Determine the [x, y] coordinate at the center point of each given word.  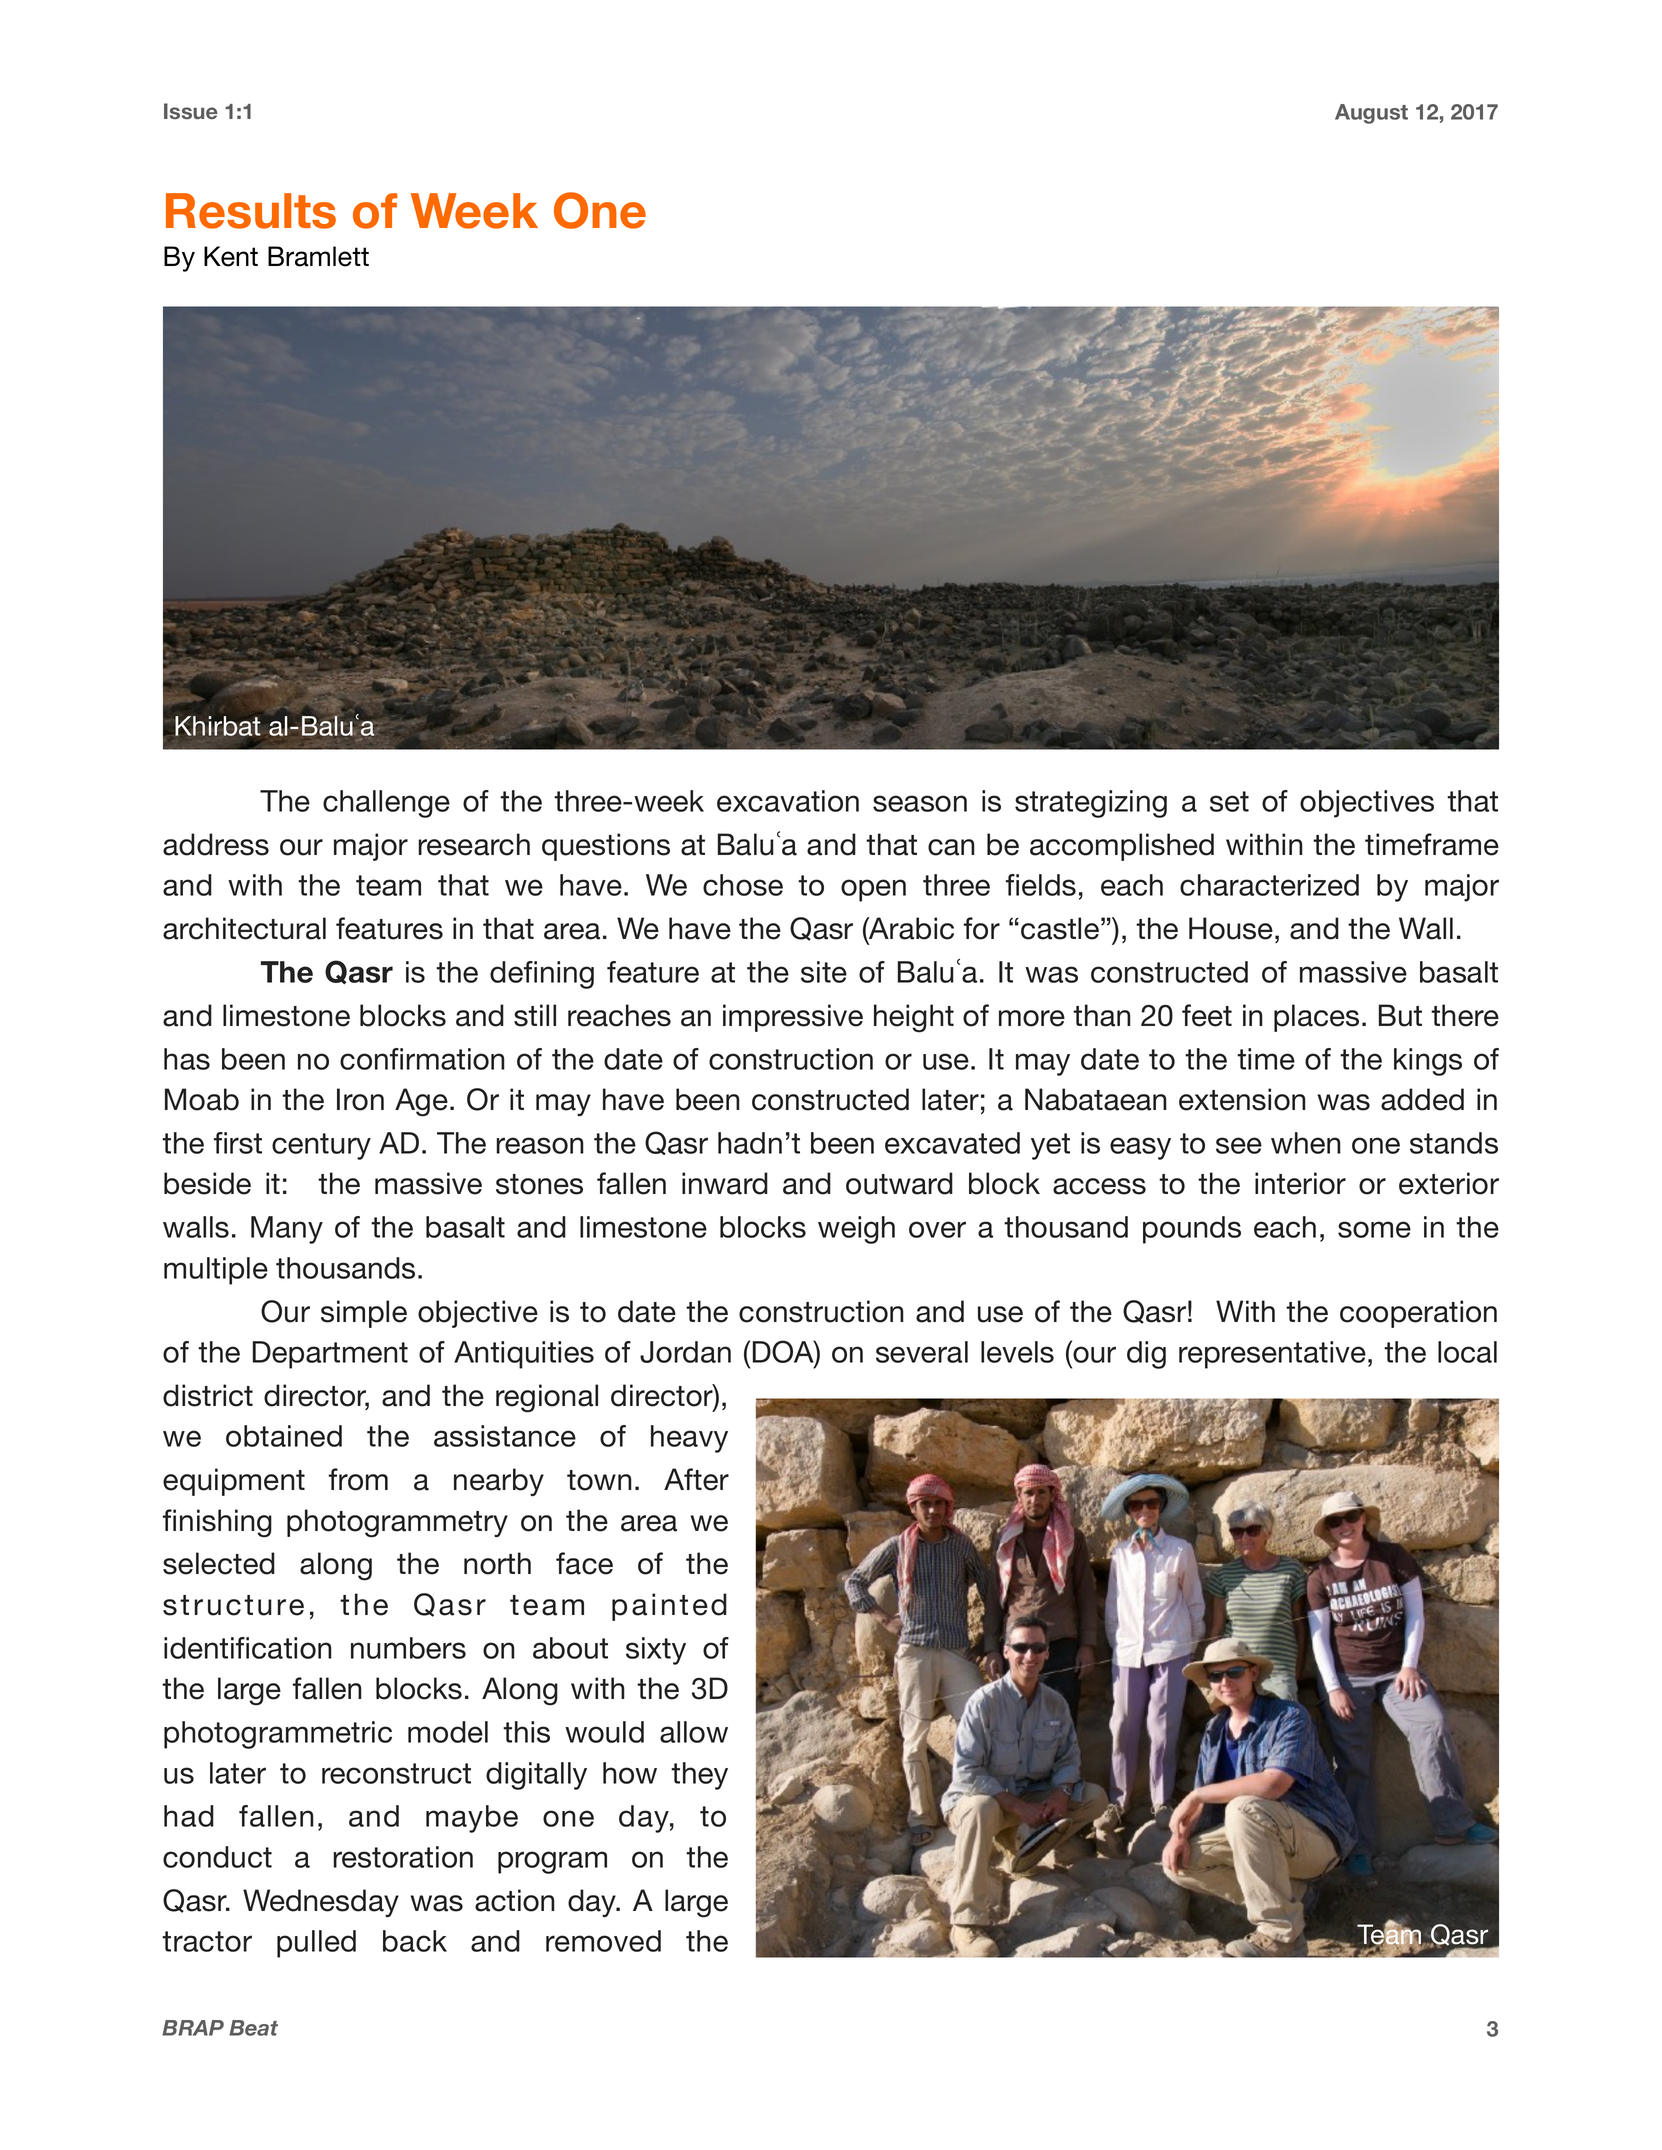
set [1229, 801]
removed [603, 1941]
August [1371, 114]
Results [251, 211]
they [699, 1776]
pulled [316, 1944]
